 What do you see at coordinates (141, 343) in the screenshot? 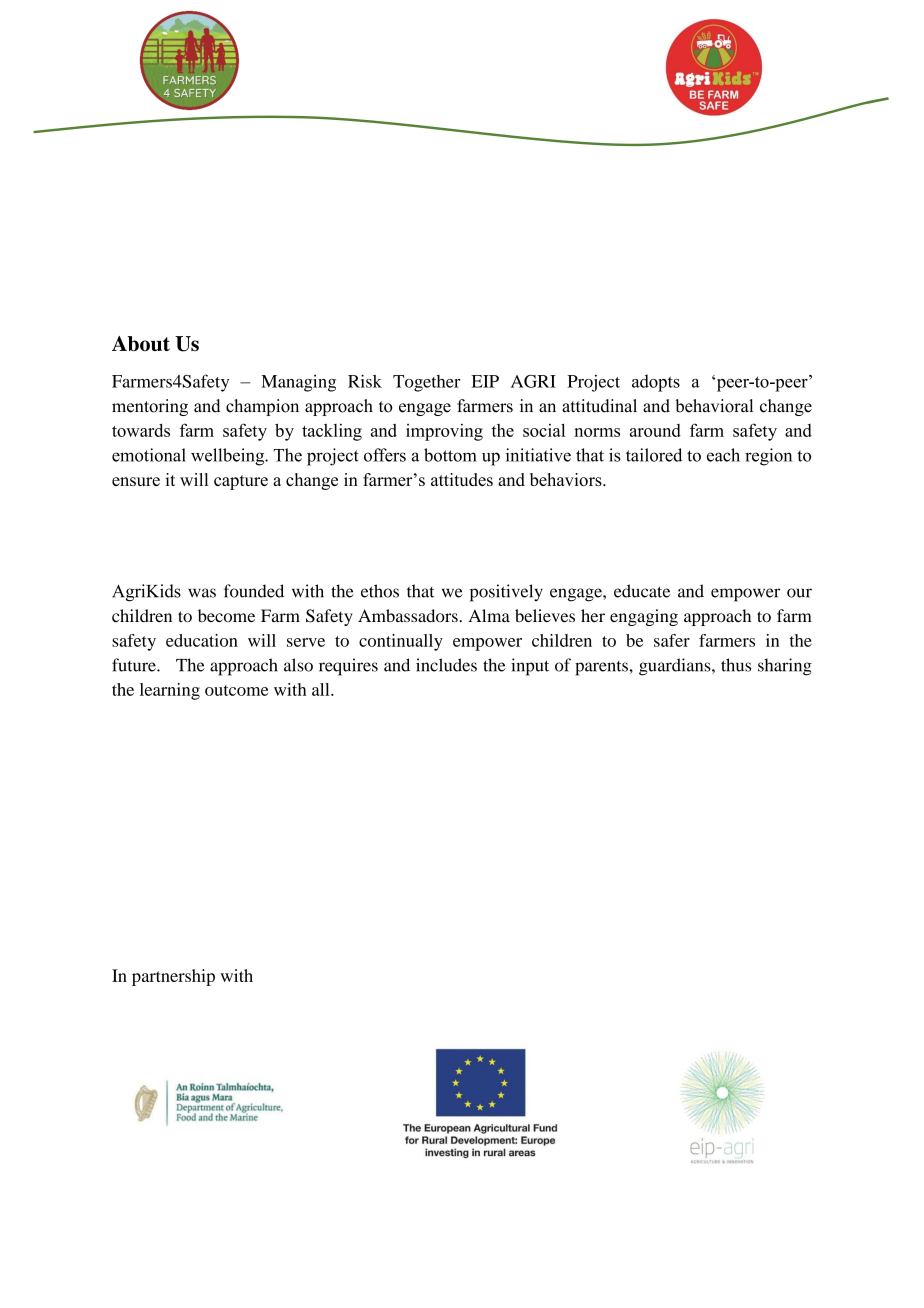
I see `About` at bounding box center [141, 343].
